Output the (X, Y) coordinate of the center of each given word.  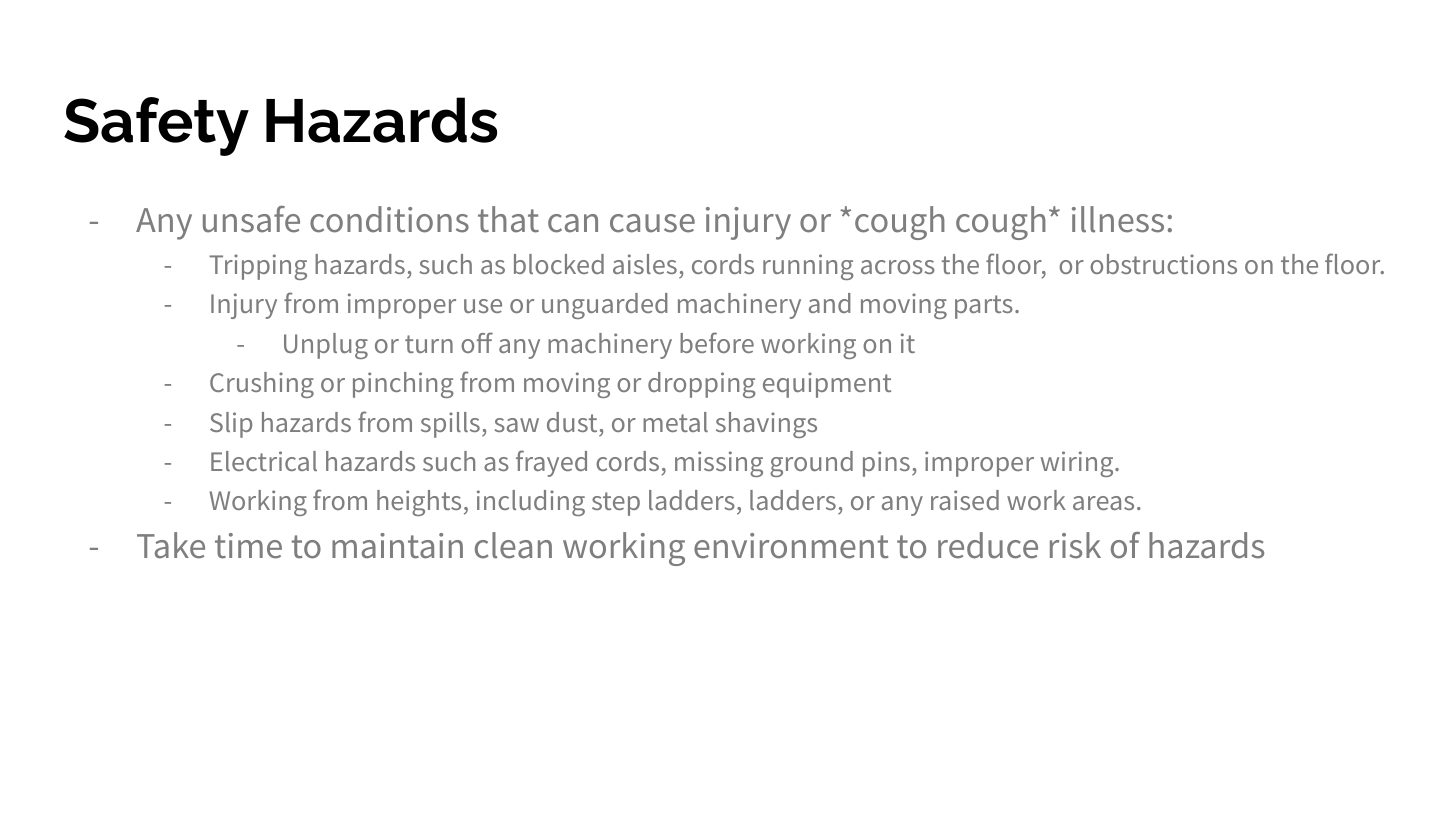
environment (791, 546)
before (717, 342)
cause (652, 223)
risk (1075, 545)
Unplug (326, 346)
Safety (156, 126)
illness (1118, 219)
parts (984, 307)
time (248, 546)
